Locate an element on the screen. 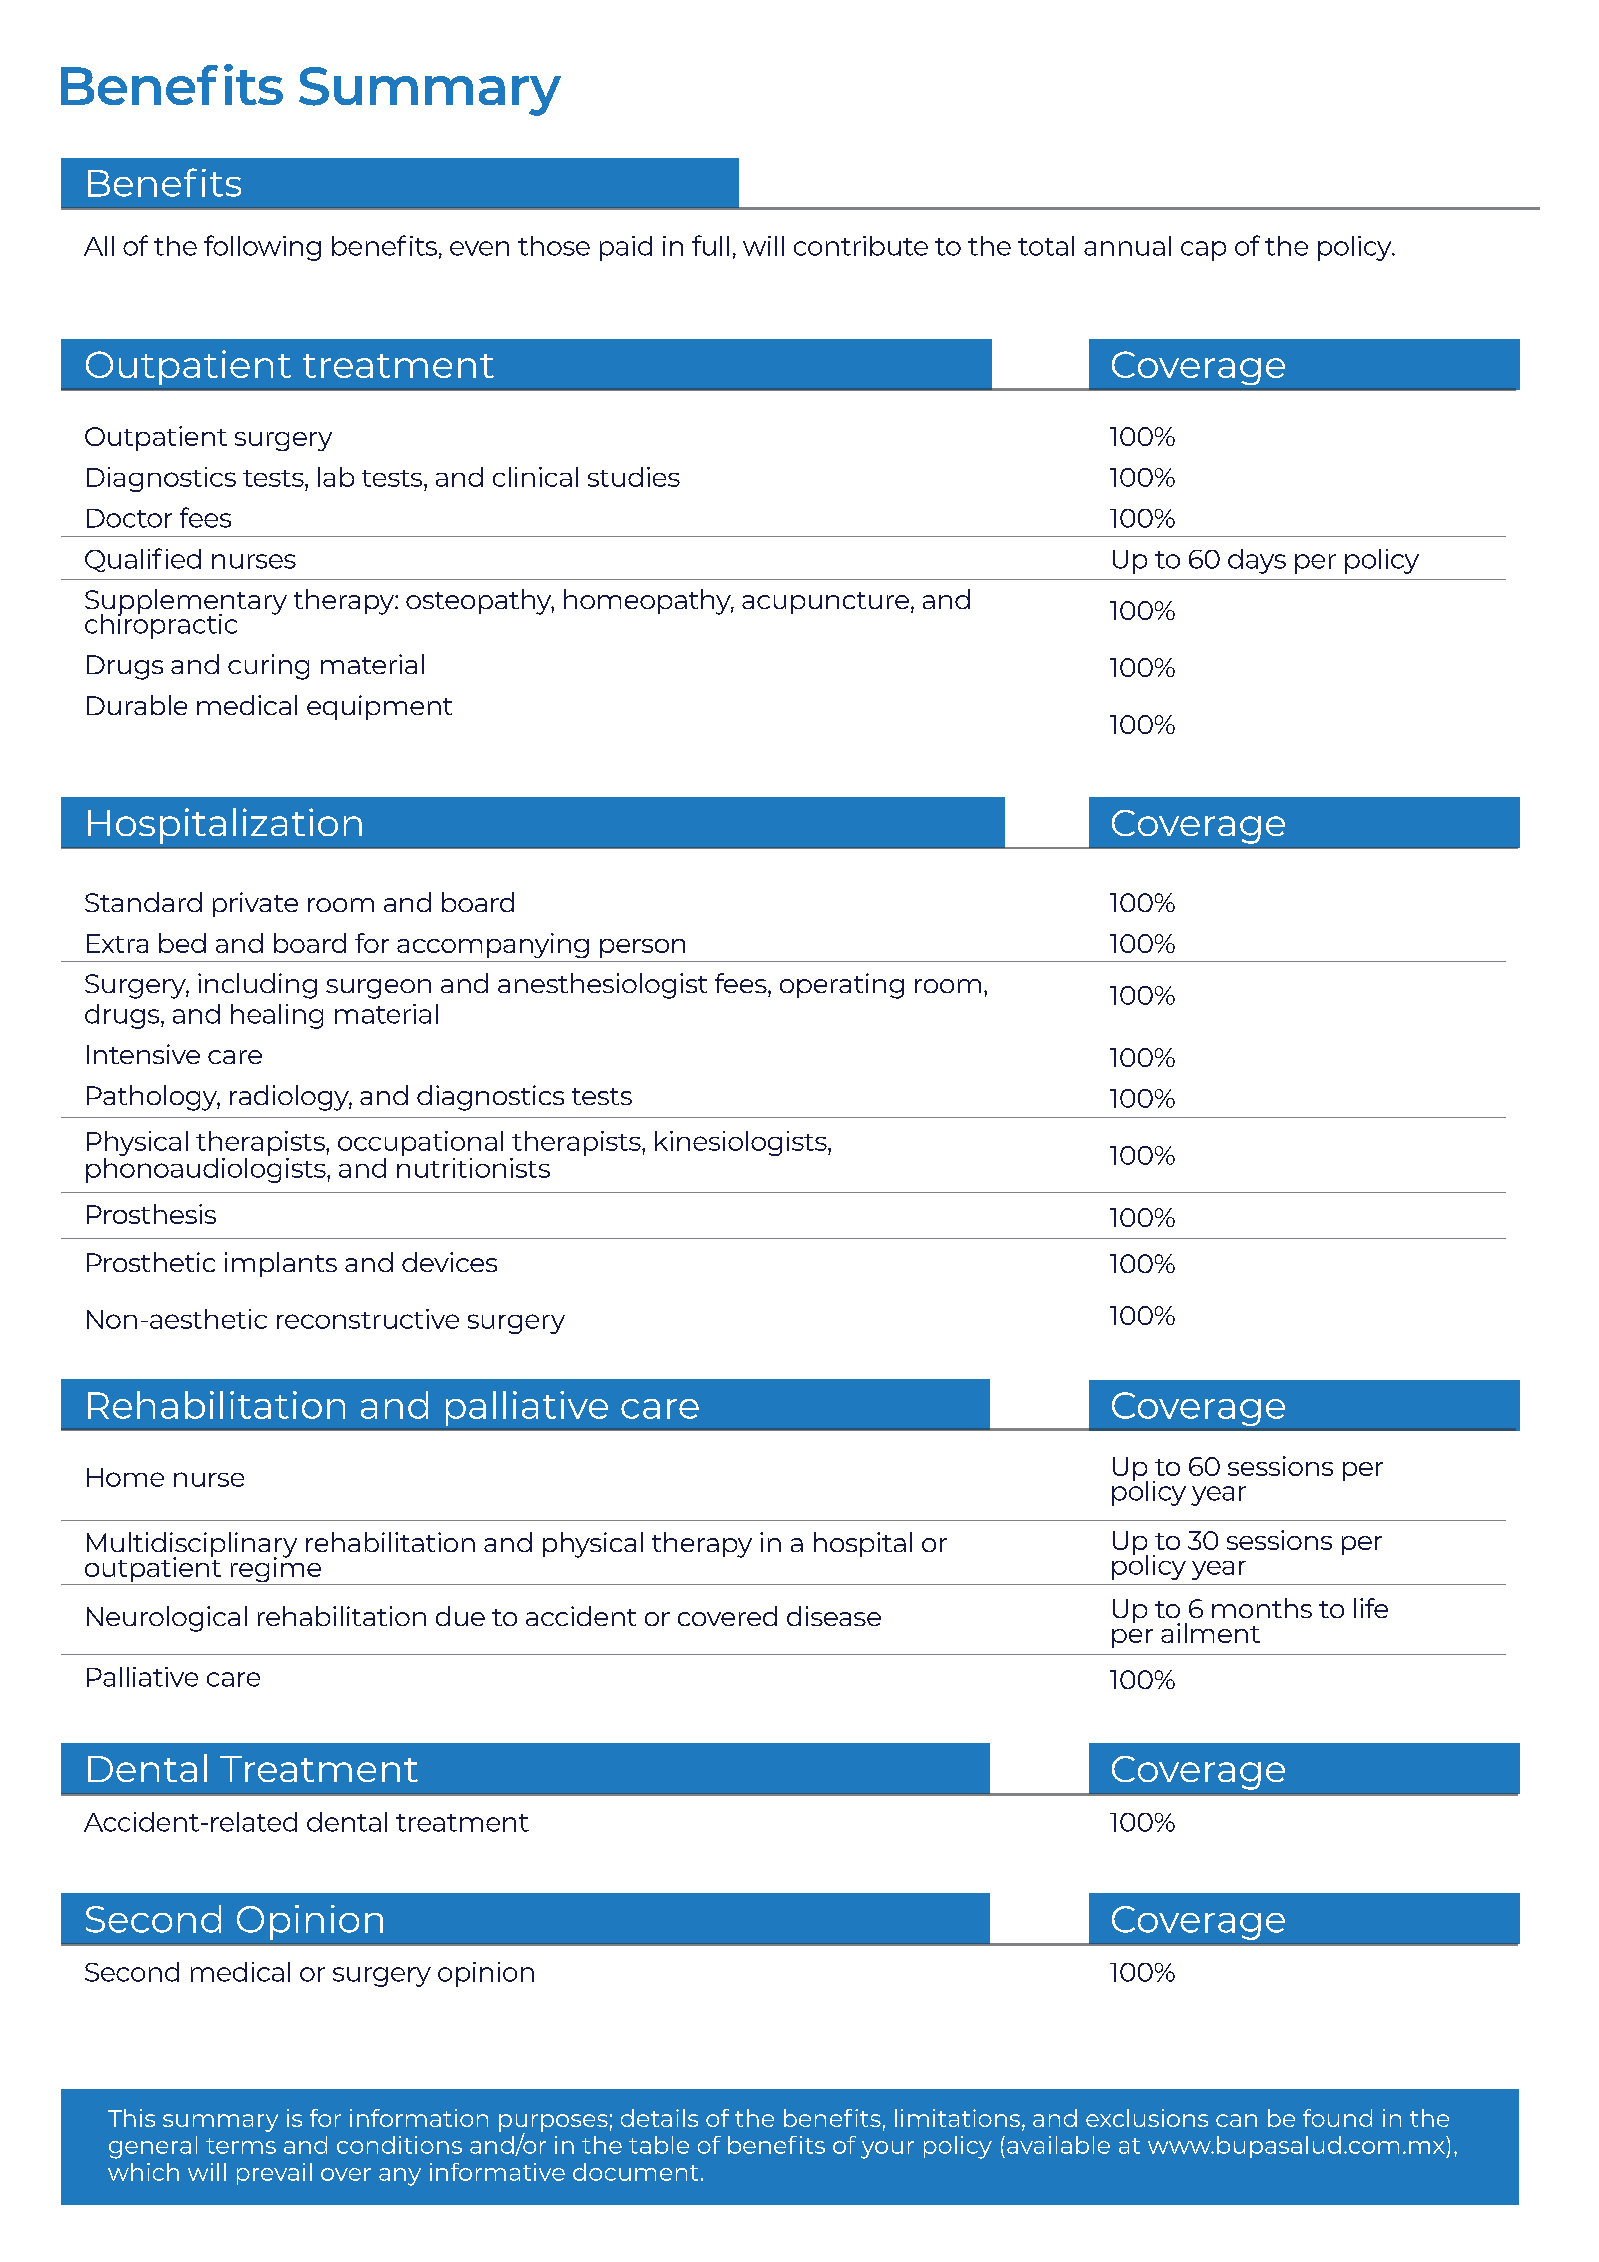  nutritionists is located at coordinates (473, 1166).
